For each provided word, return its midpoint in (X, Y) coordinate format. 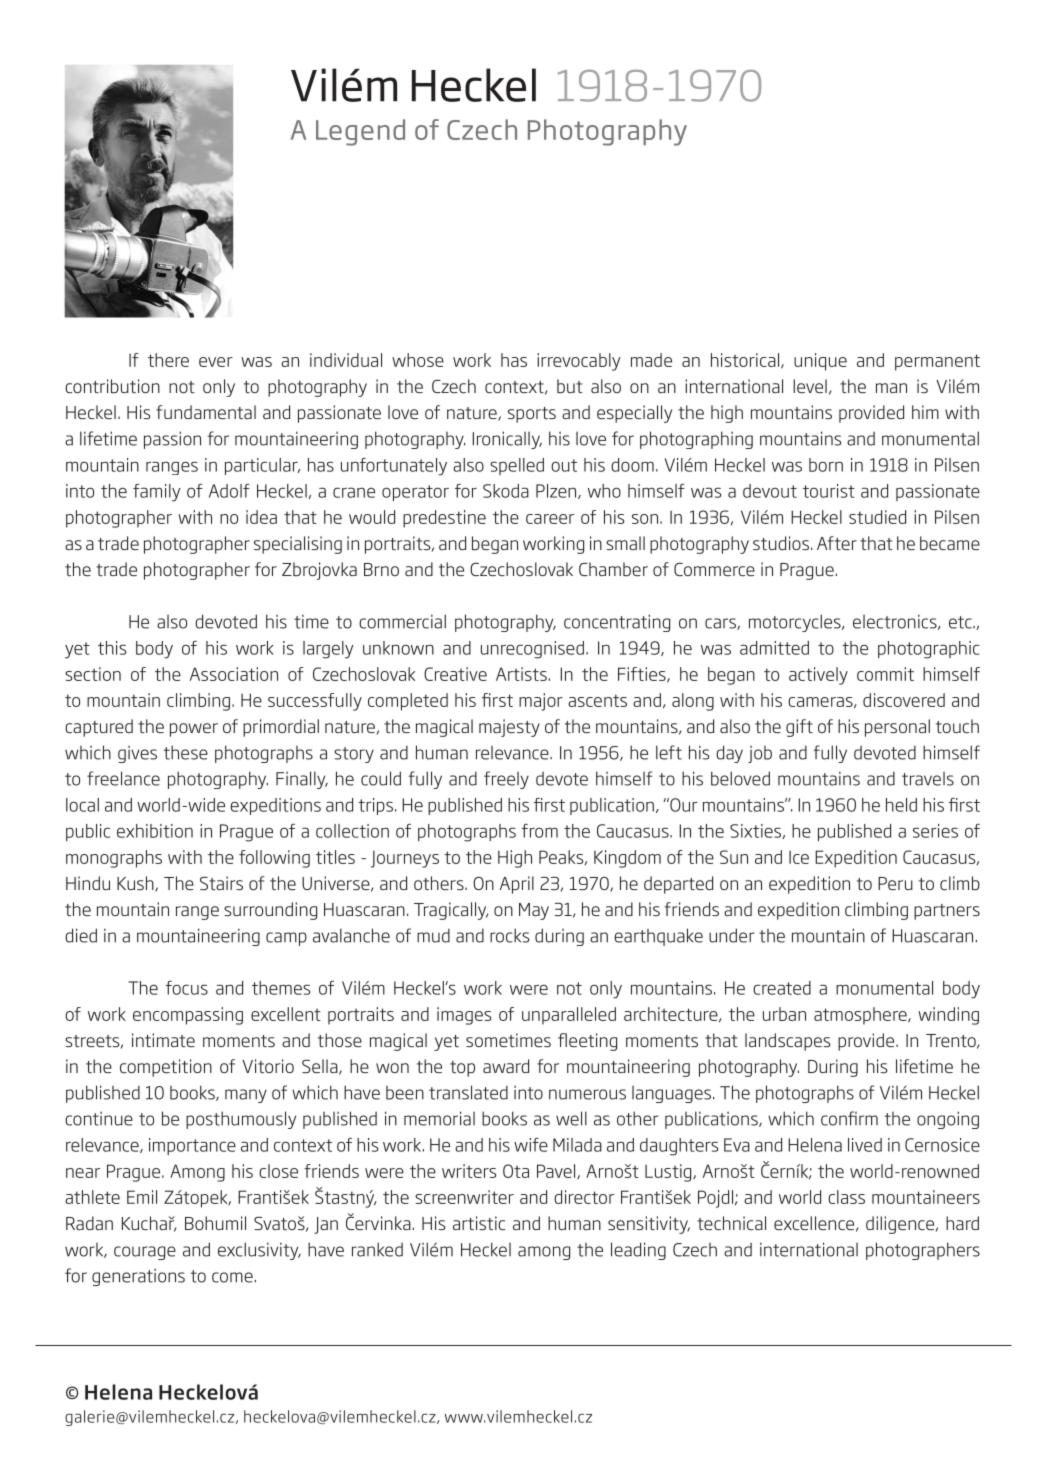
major (541, 702)
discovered (904, 700)
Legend (360, 132)
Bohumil (215, 1223)
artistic (479, 1223)
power (194, 730)
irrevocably (579, 362)
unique (820, 362)
